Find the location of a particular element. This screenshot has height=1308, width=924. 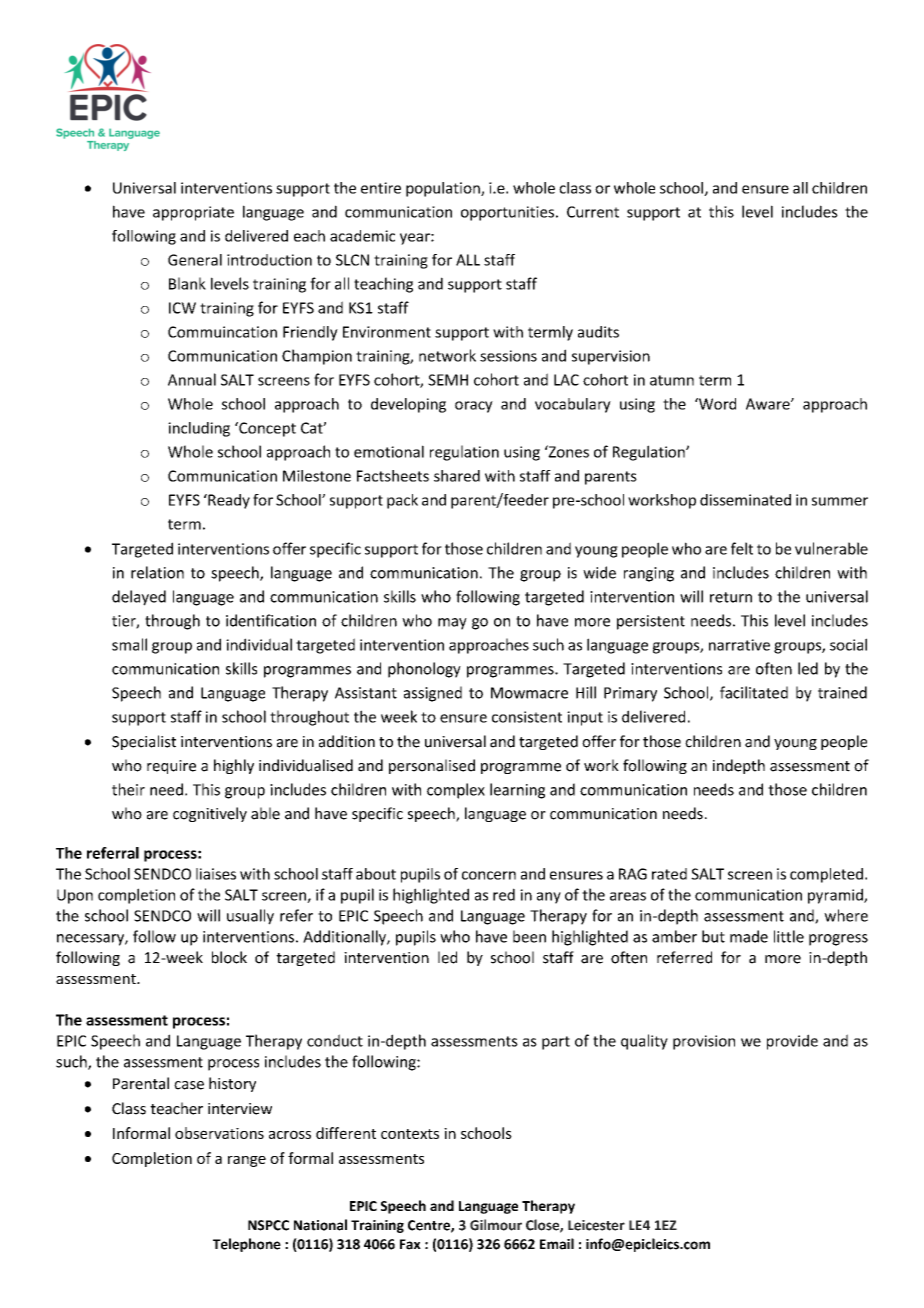

assigned is located at coordinates (433, 694).
